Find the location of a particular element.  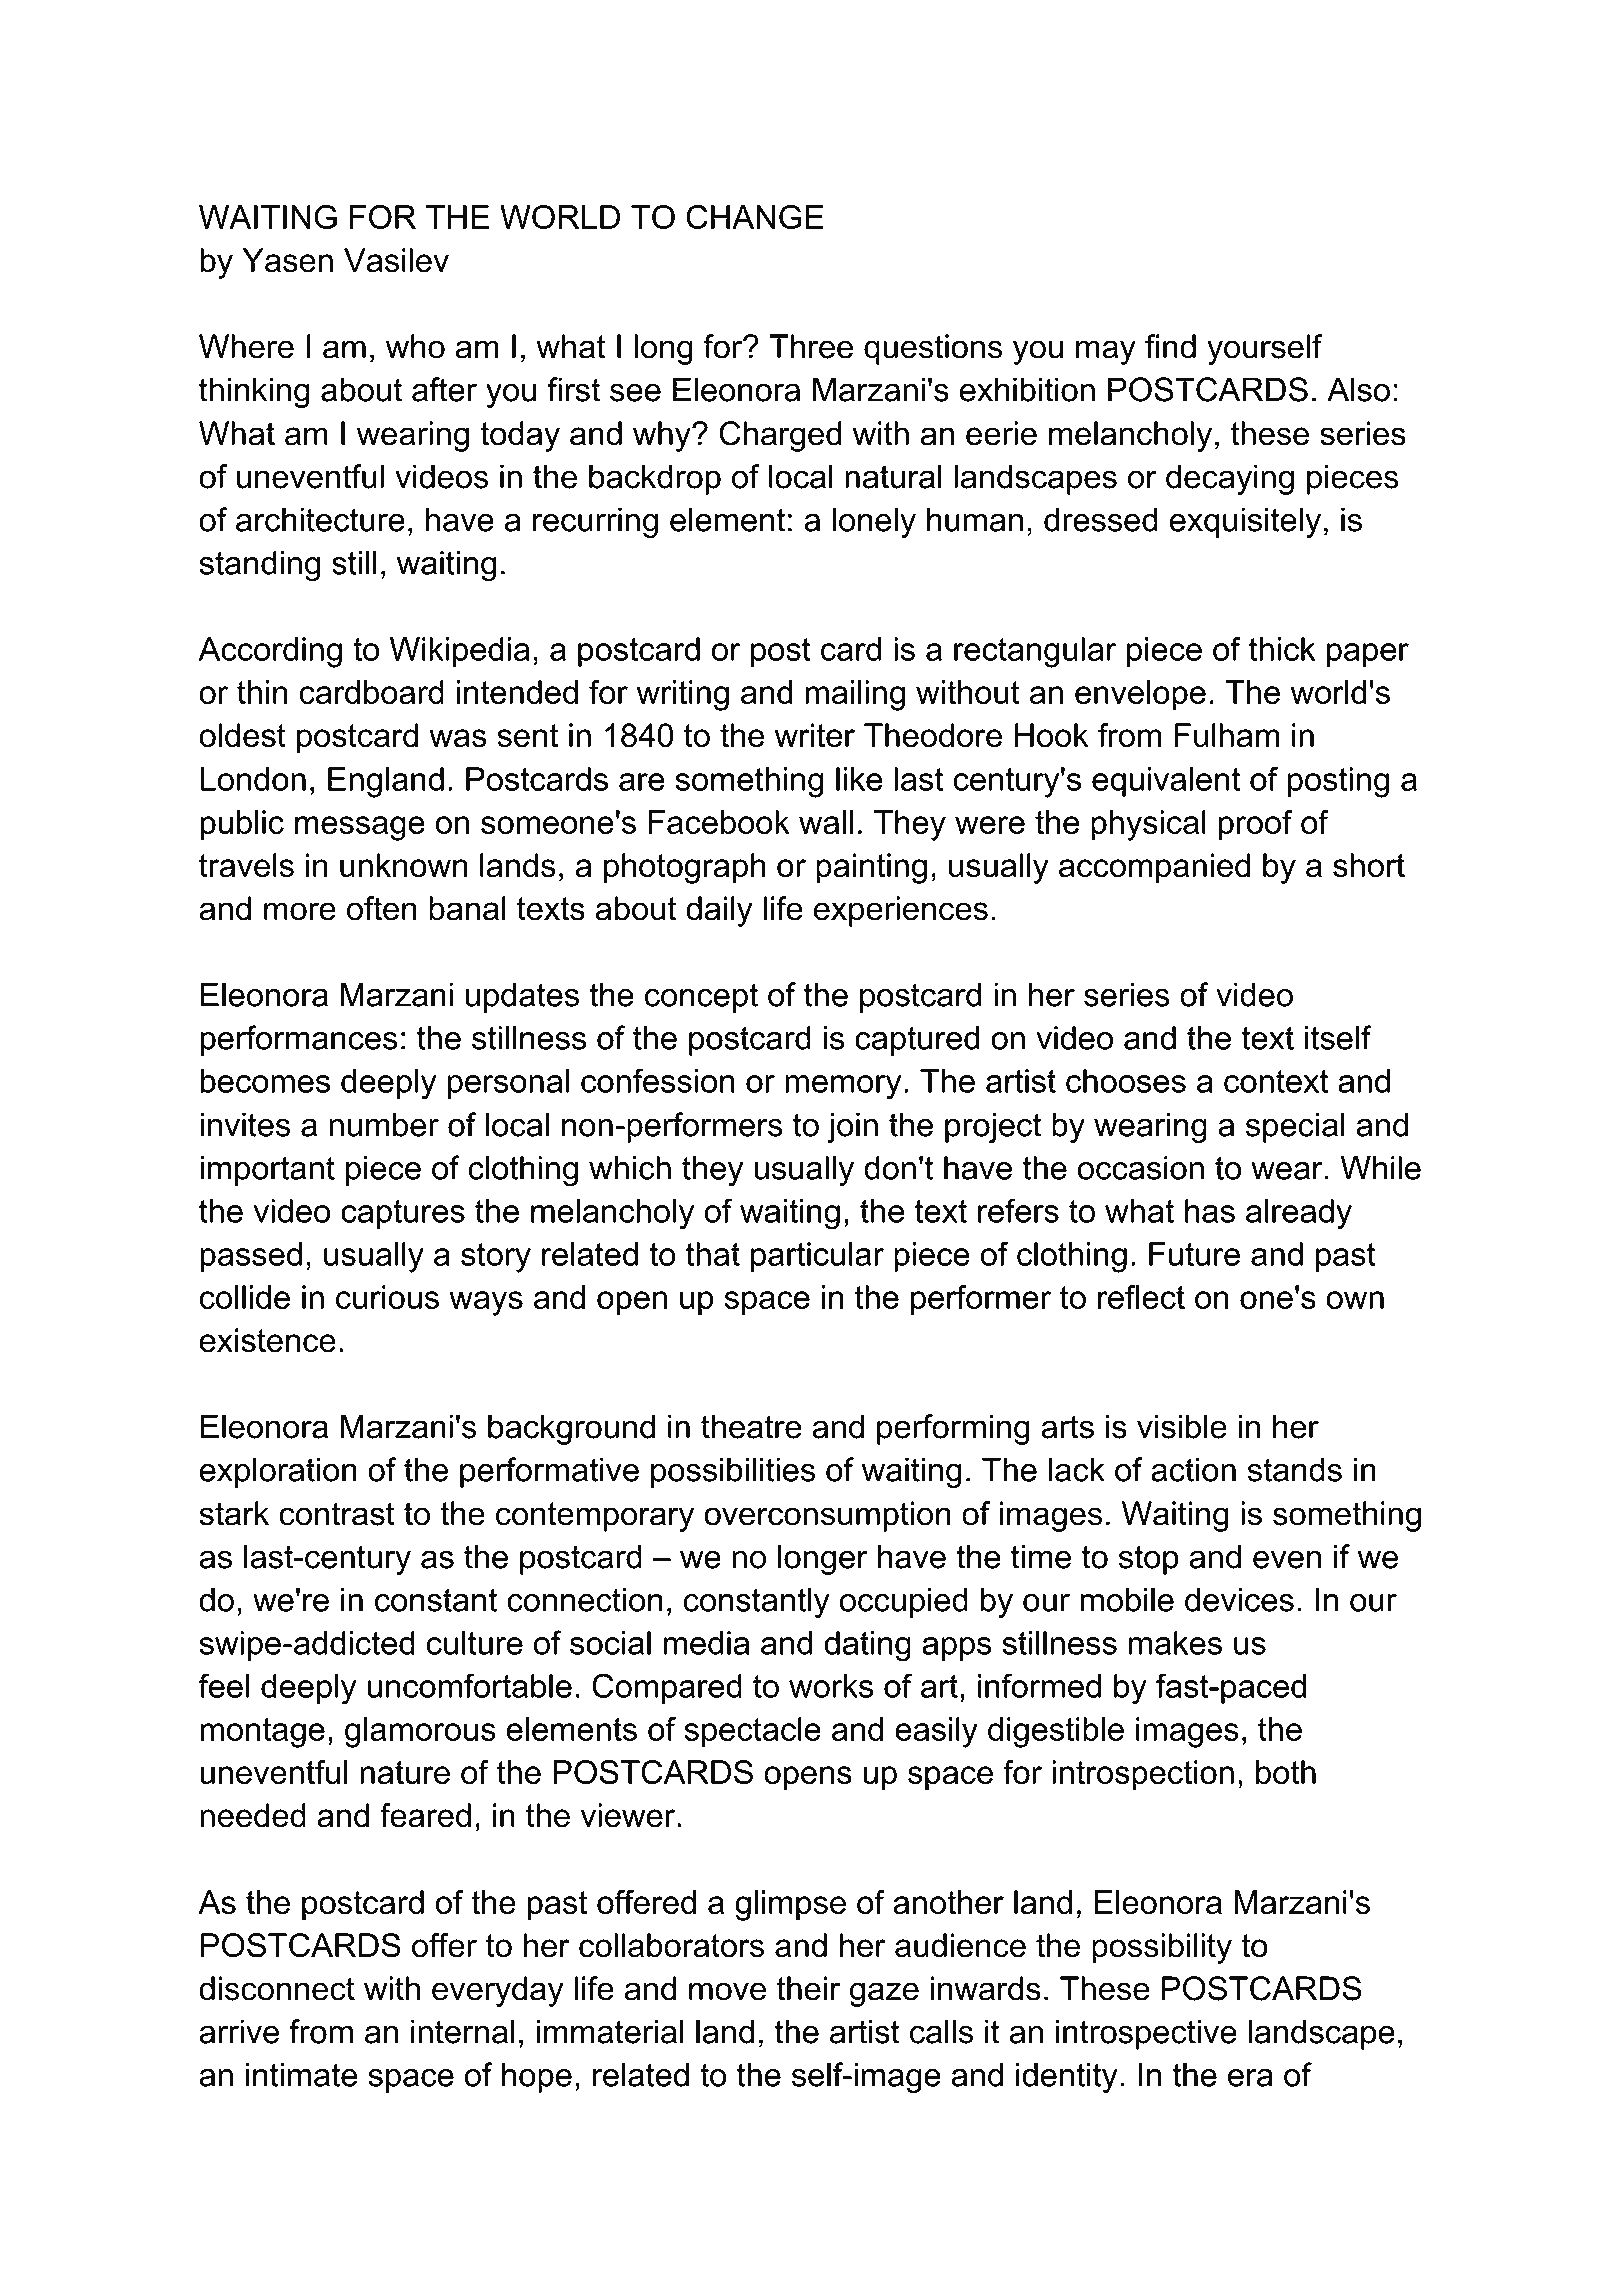

special is located at coordinates (1295, 1127).
